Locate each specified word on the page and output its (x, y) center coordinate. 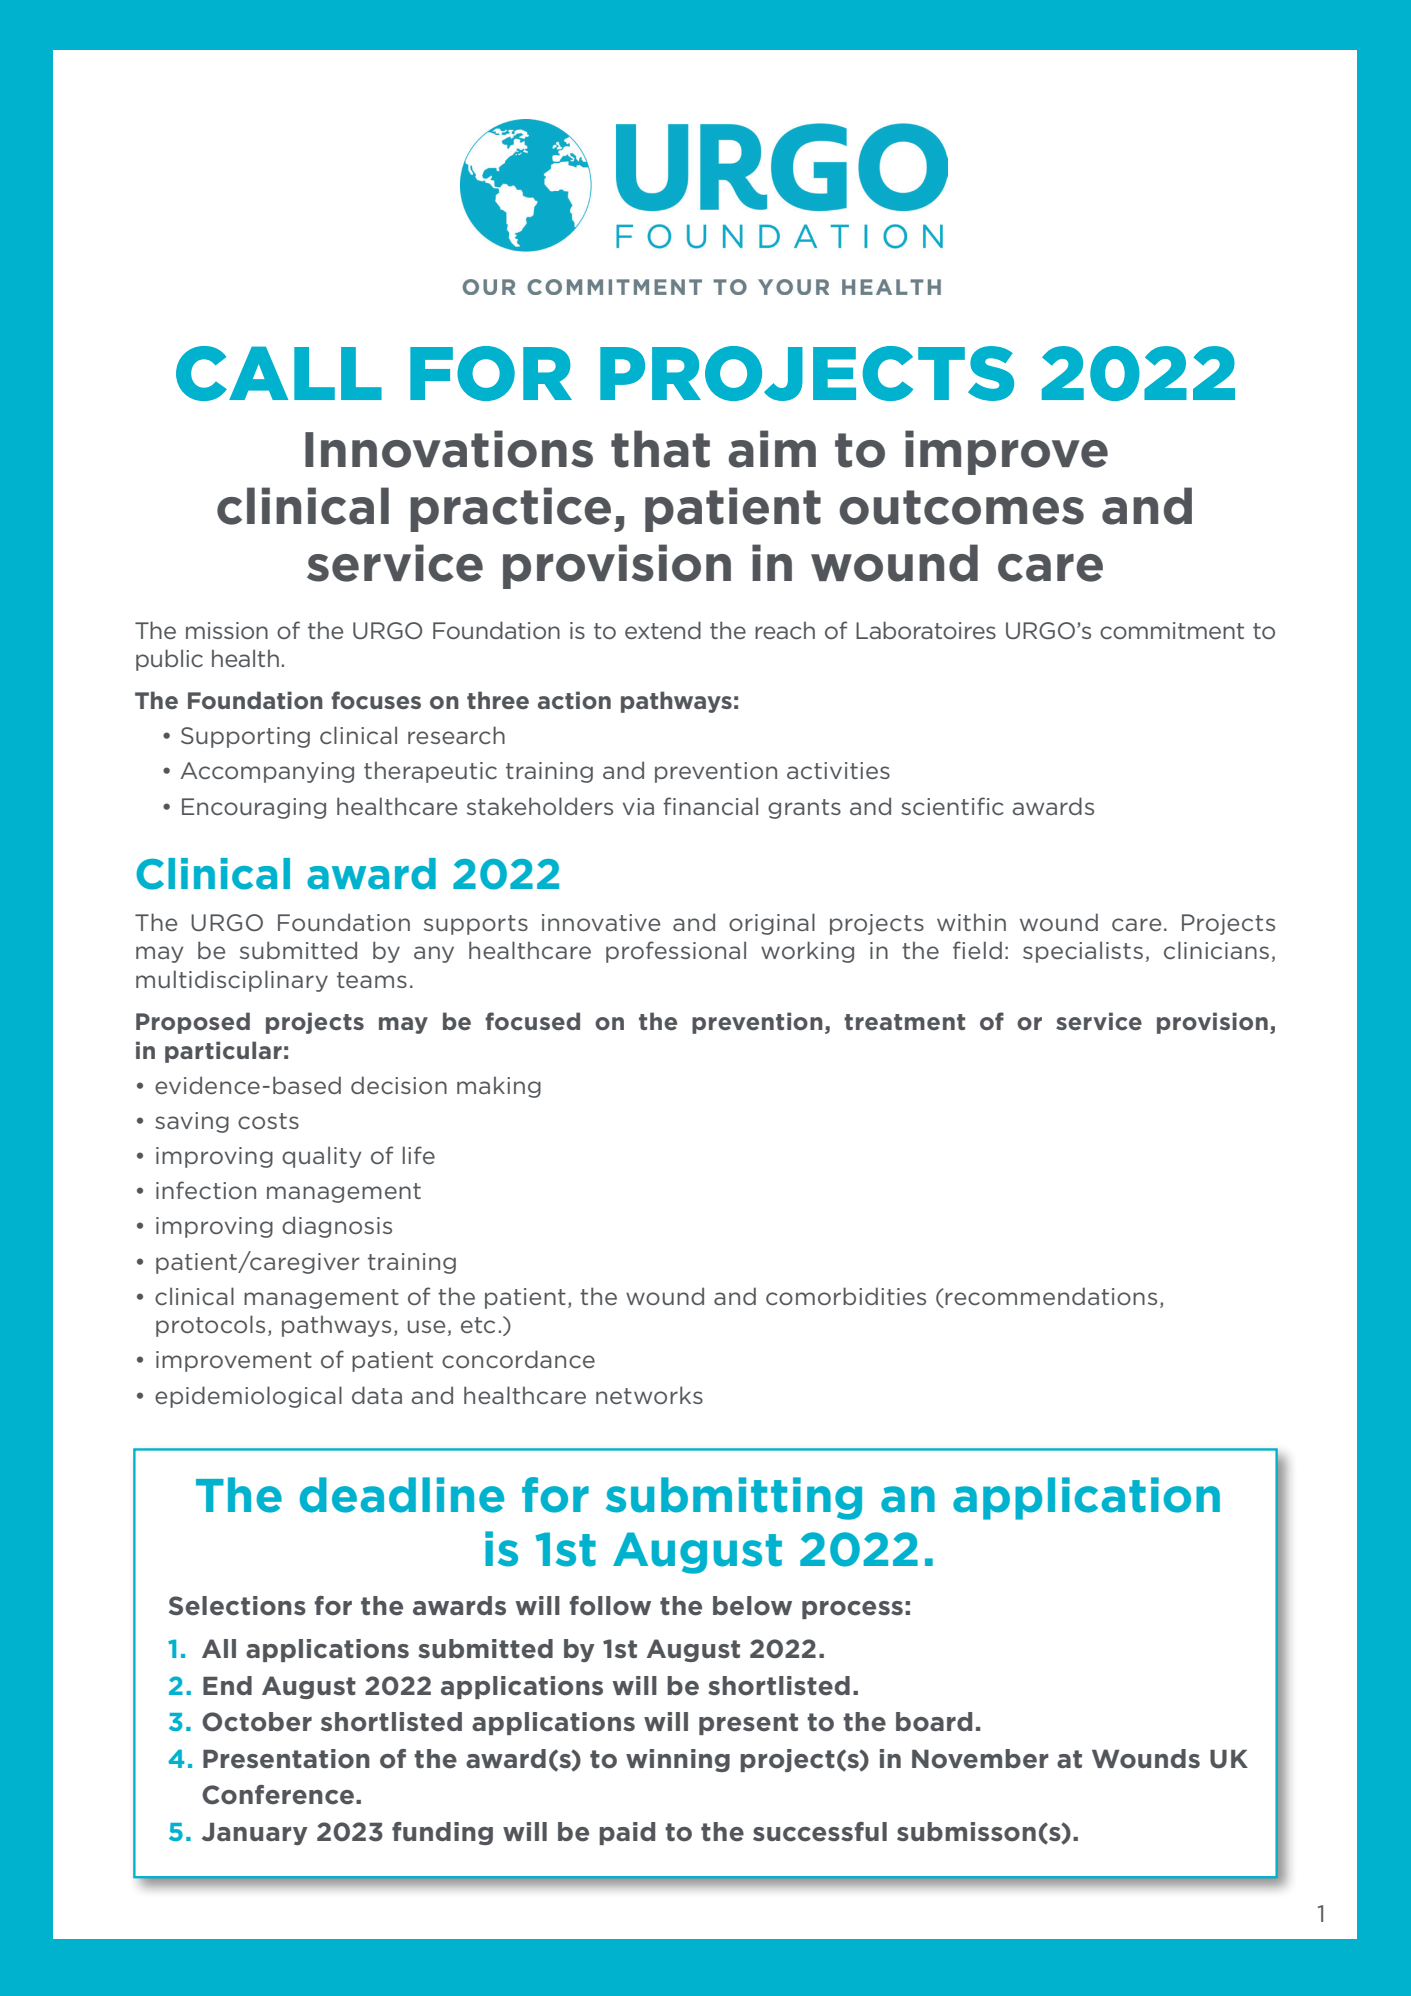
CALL (279, 373)
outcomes (961, 507)
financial (710, 806)
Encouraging (254, 808)
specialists (1083, 952)
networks (649, 1395)
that (660, 449)
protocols (210, 1326)
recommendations (1050, 1297)
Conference (278, 1795)
